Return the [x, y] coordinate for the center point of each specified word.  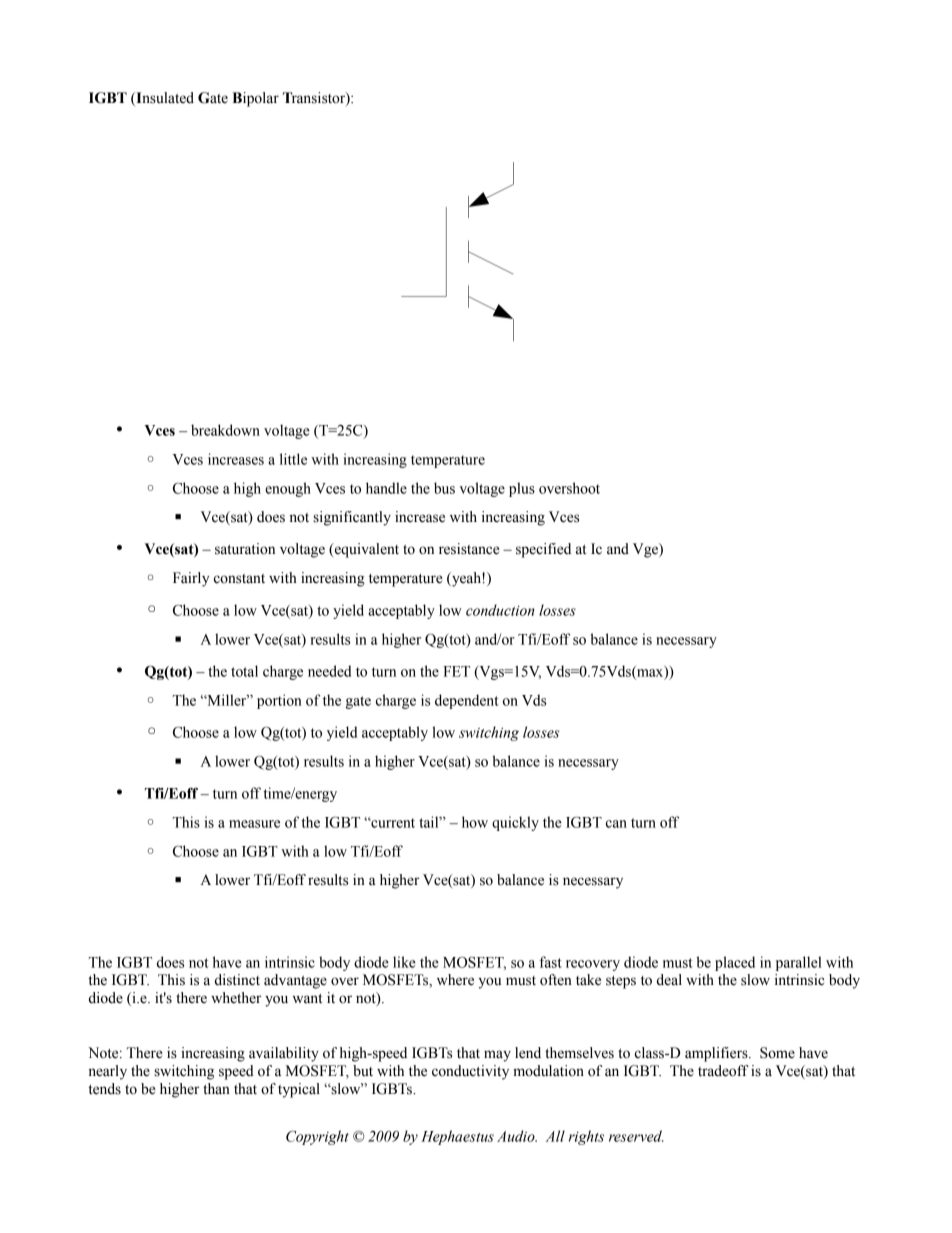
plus [522, 489]
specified [543, 550]
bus [444, 488]
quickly [515, 823]
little [293, 459]
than [216, 1089]
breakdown [225, 430]
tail [430, 822]
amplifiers [717, 1054]
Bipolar [256, 99]
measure [254, 824]
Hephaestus [457, 1137]
